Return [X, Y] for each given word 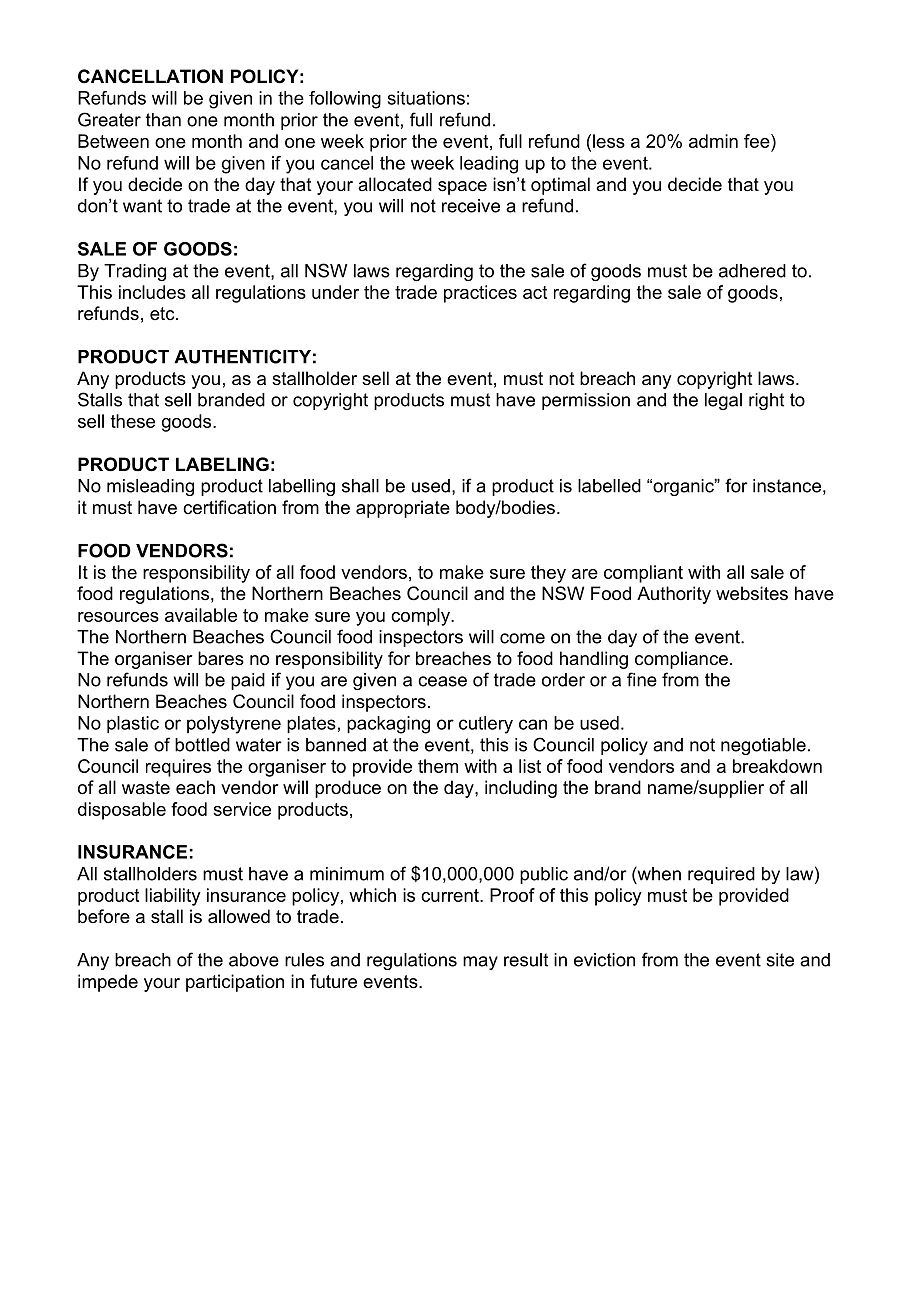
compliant [643, 574]
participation [235, 983]
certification [229, 507]
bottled [202, 745]
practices [480, 294]
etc [163, 313]
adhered [752, 271]
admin [713, 141]
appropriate [403, 509]
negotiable [763, 746]
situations [426, 98]
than [163, 120]
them [438, 766]
